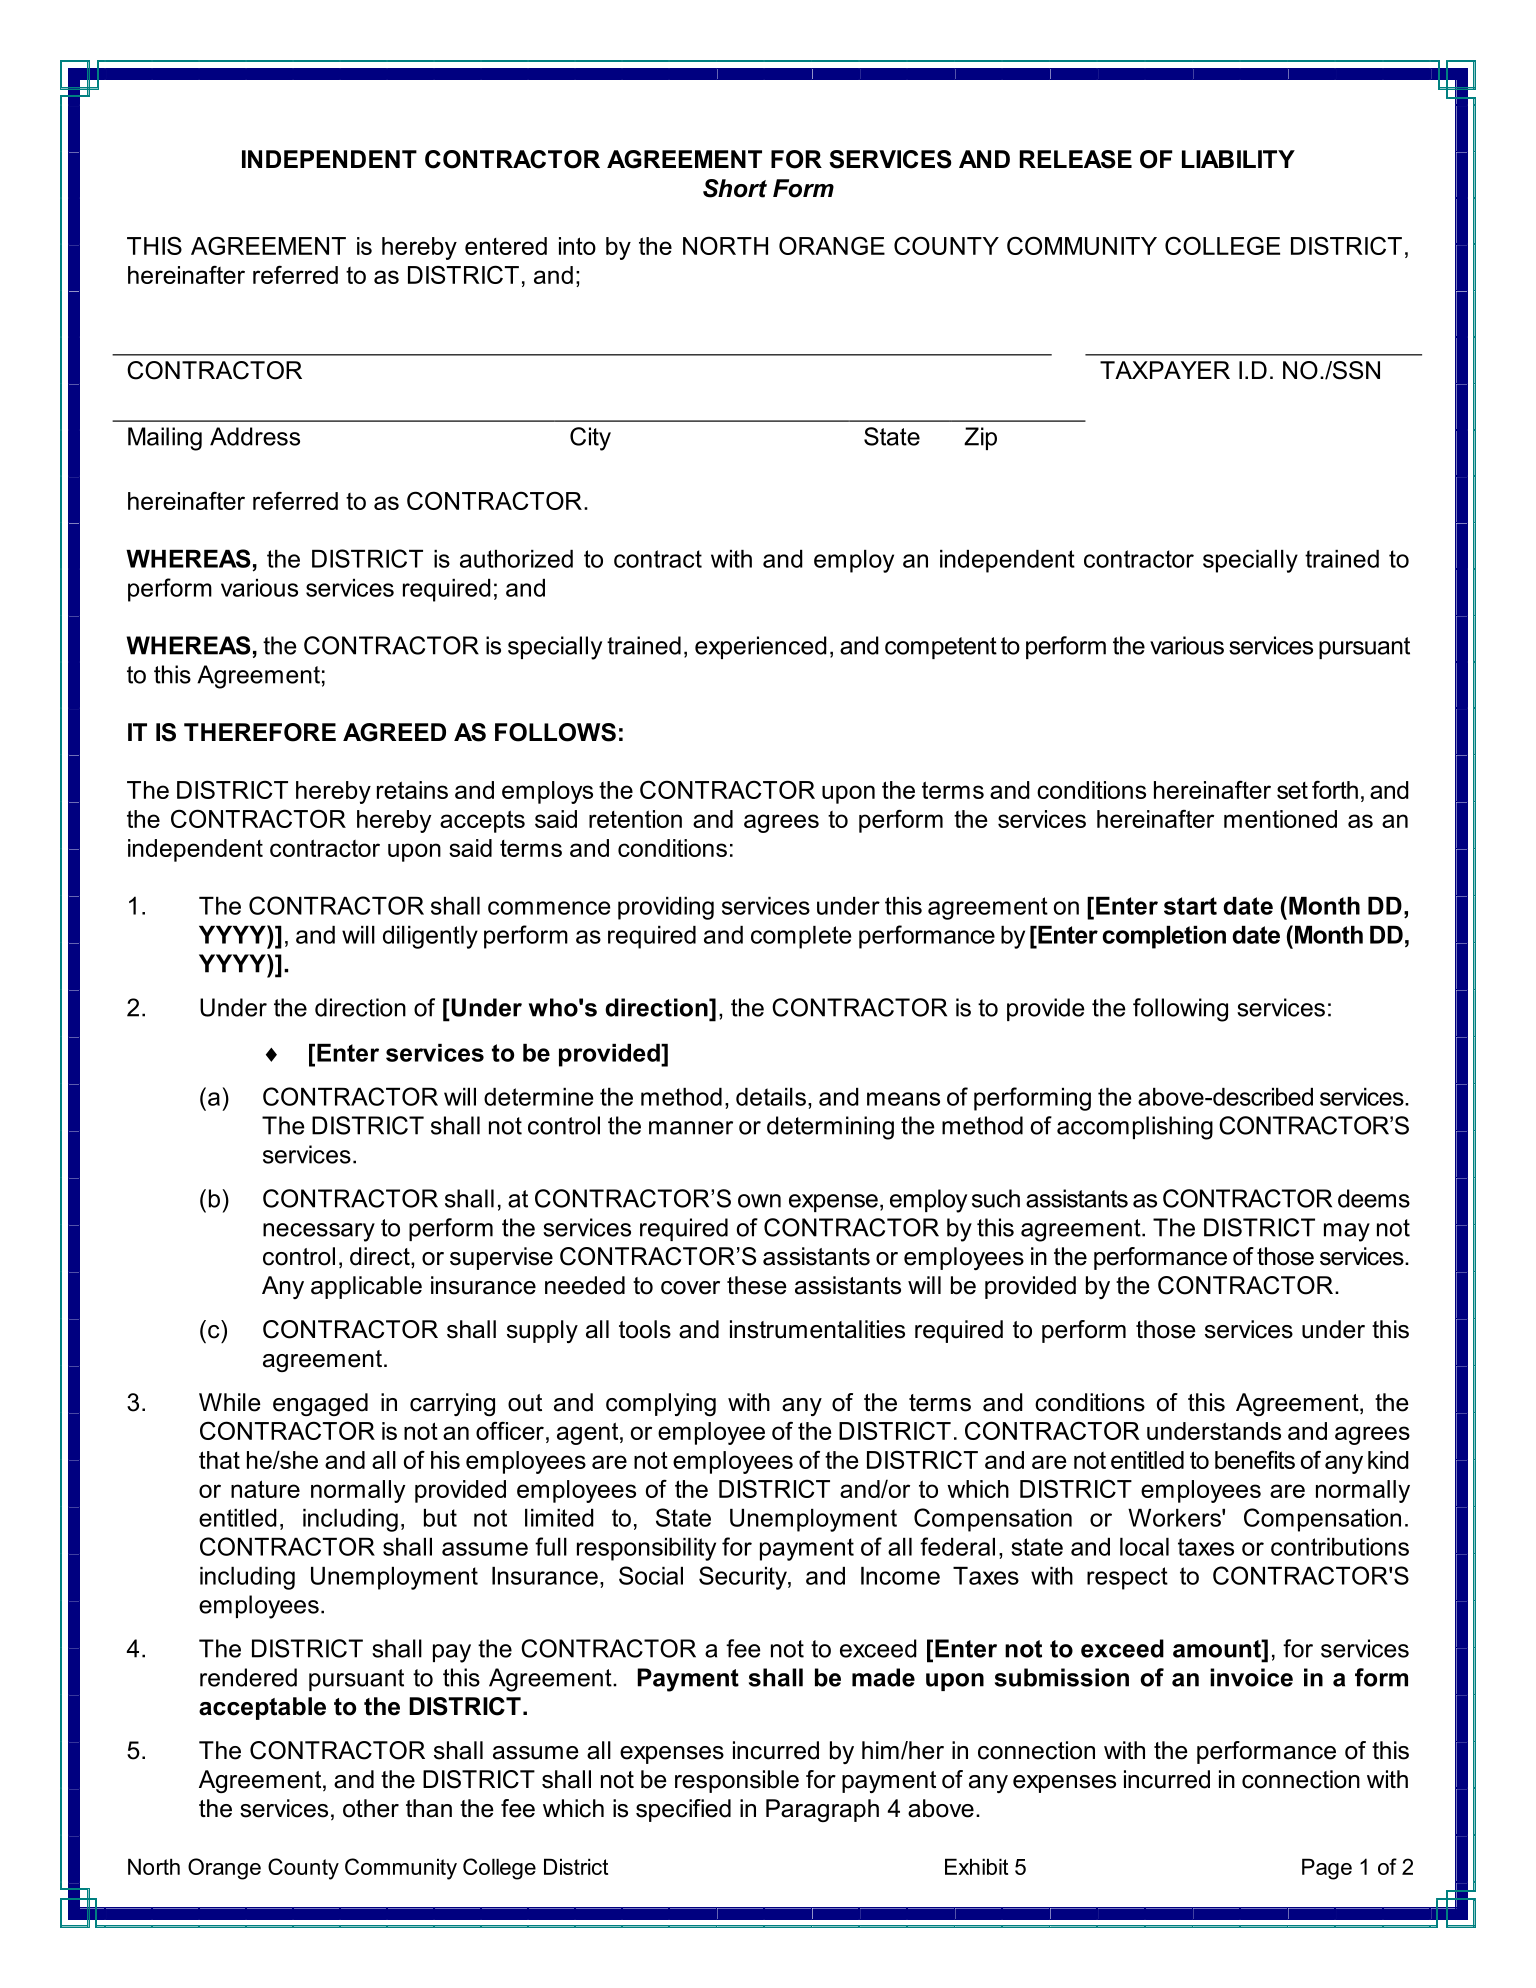 Image resolution: width=1536 pixels, height=1988 pixels. Describe the element at coordinates (1180, 1010) in the page. I see `following` at that location.
